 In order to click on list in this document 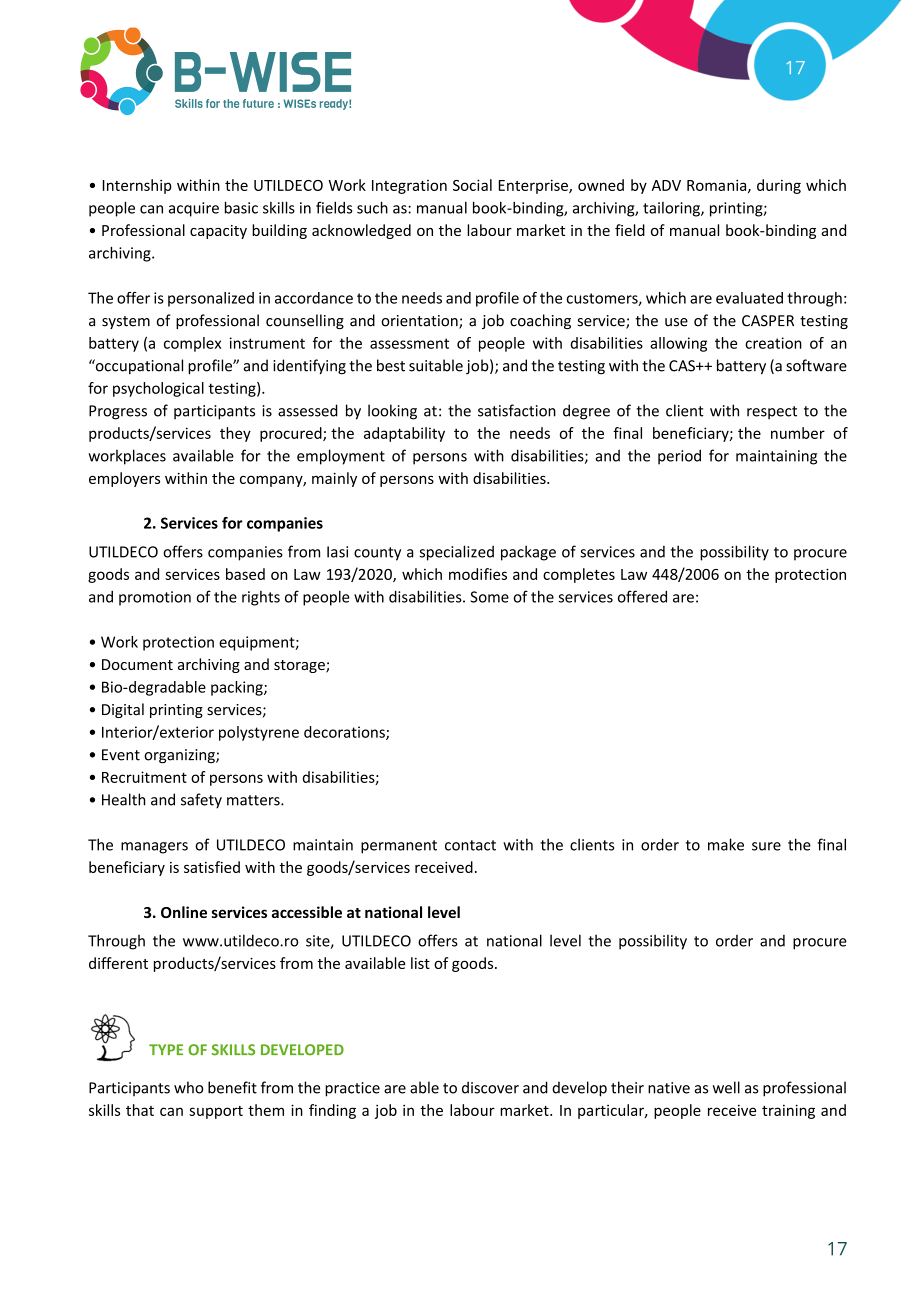, I will do `click(420, 963)`.
